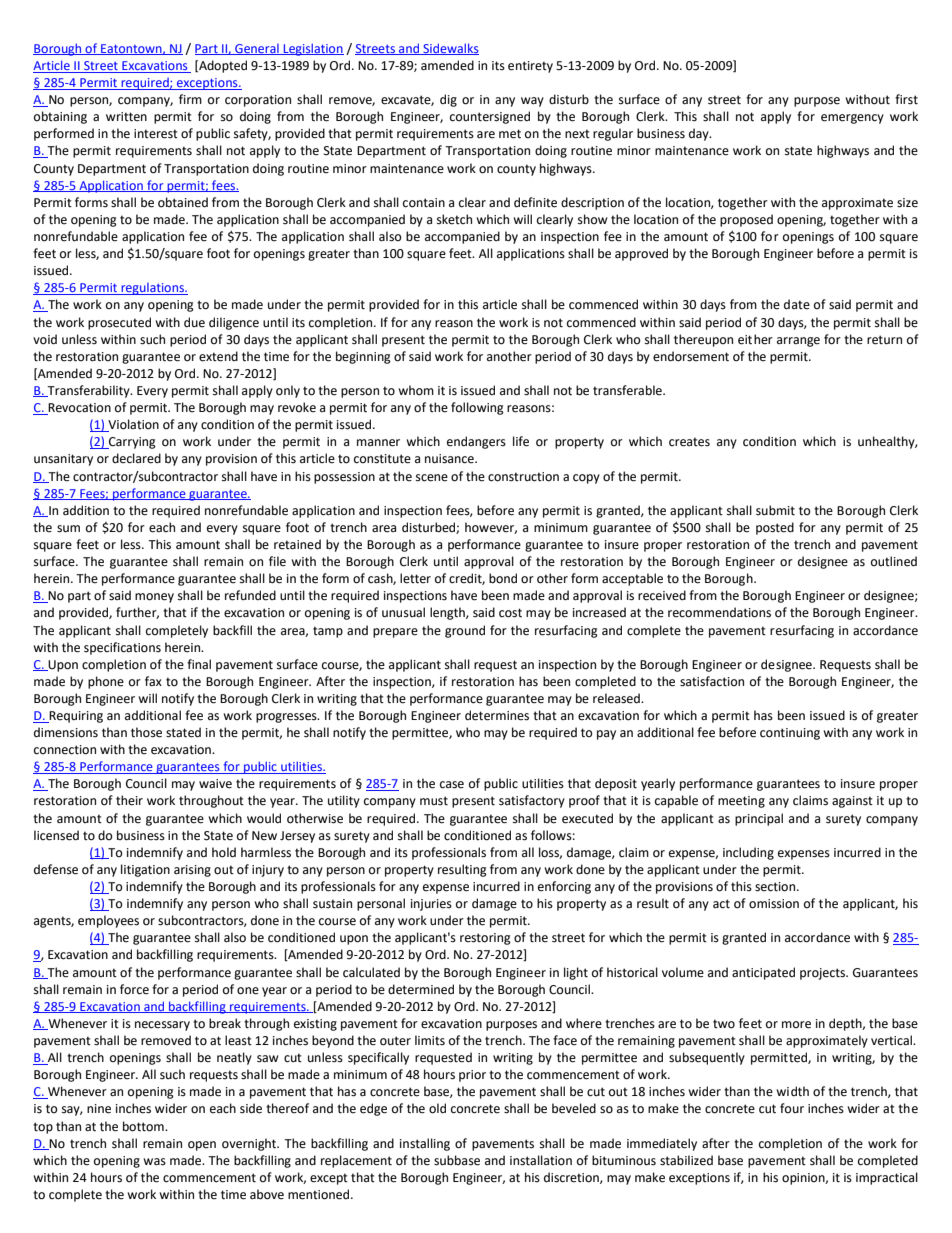  What do you see at coordinates (146, 732) in the page?
I see `those` at bounding box center [146, 732].
